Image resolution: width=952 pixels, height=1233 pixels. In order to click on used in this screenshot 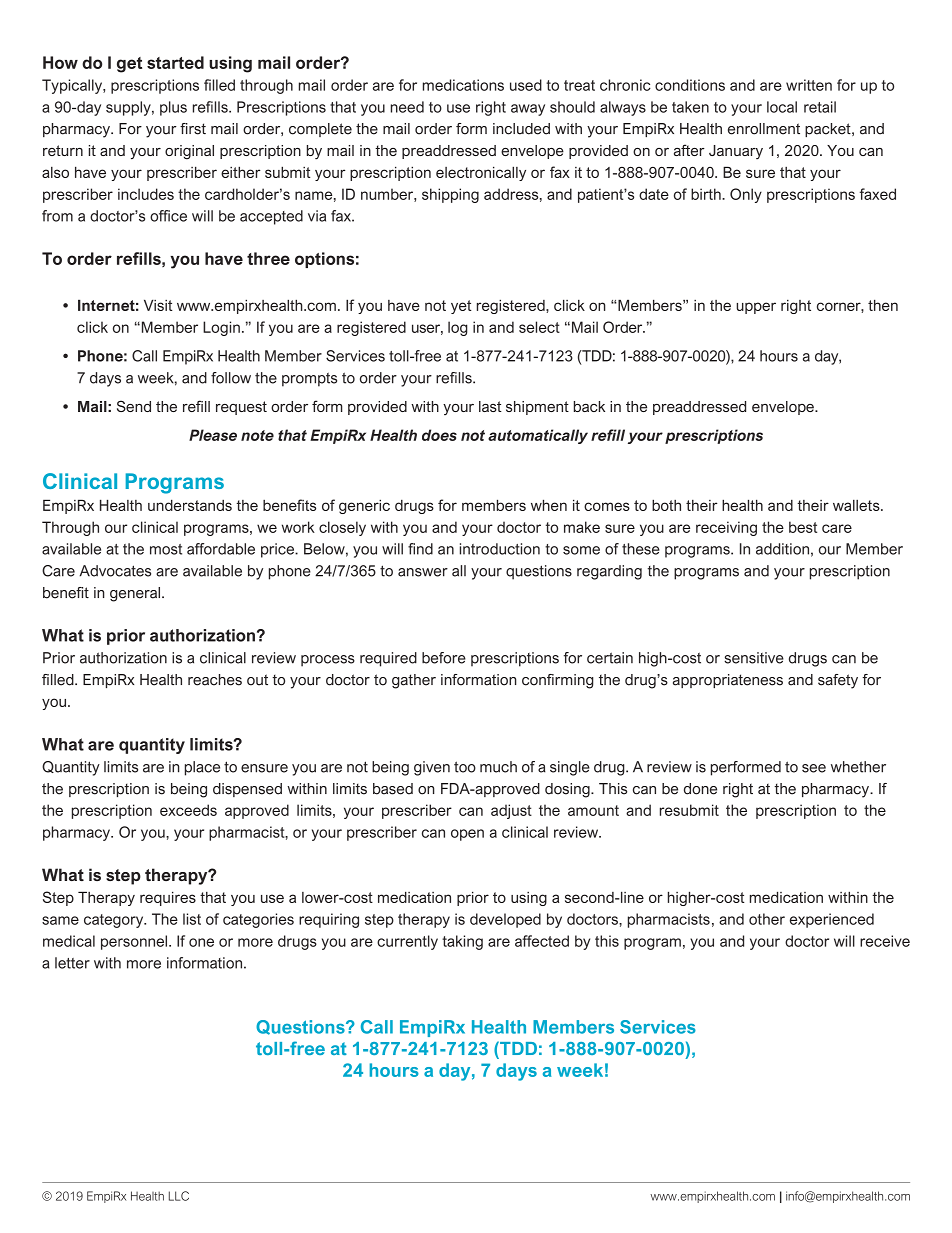, I will do `click(526, 85)`.
